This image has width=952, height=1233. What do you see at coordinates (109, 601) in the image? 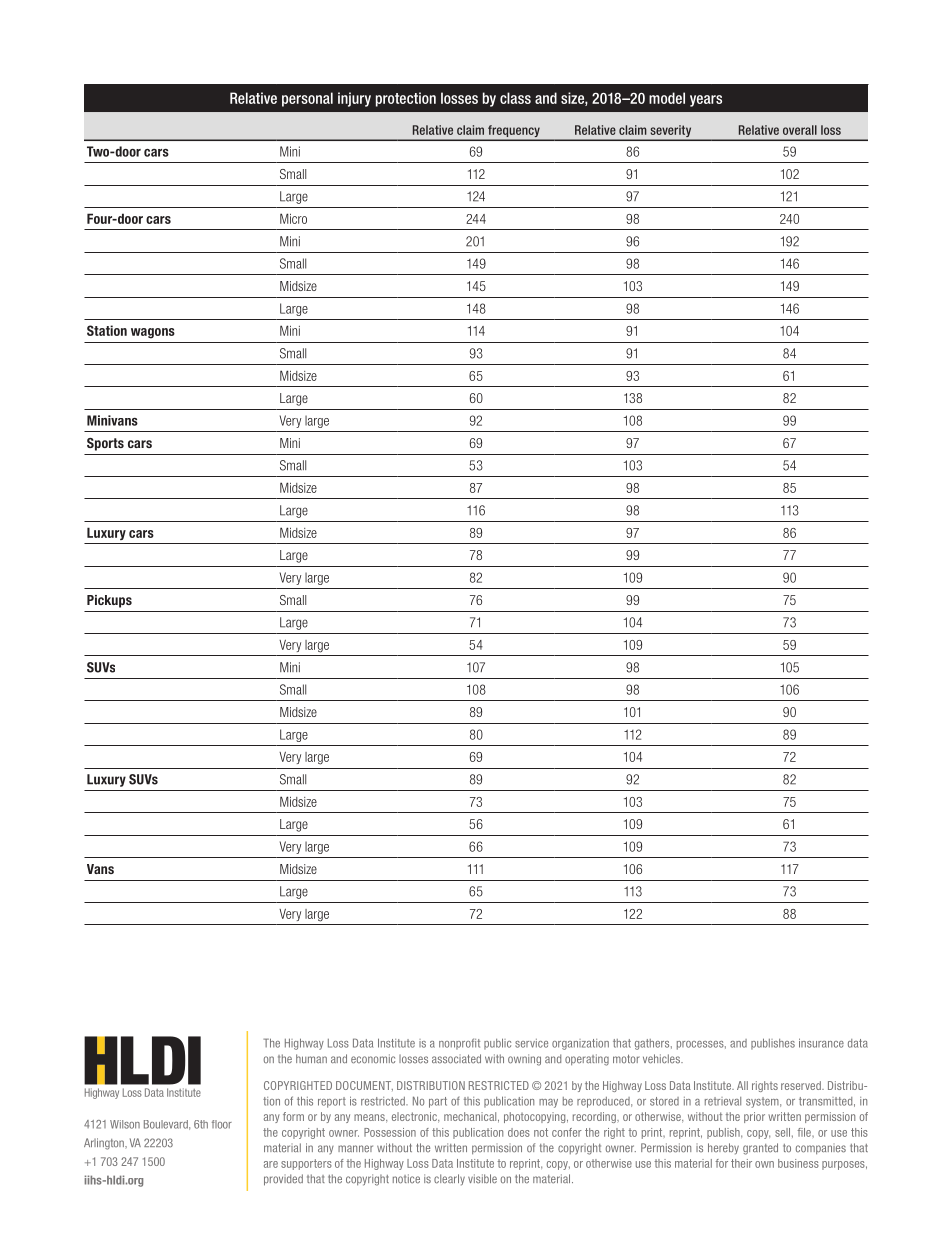
I see `Pickups` at bounding box center [109, 601].
